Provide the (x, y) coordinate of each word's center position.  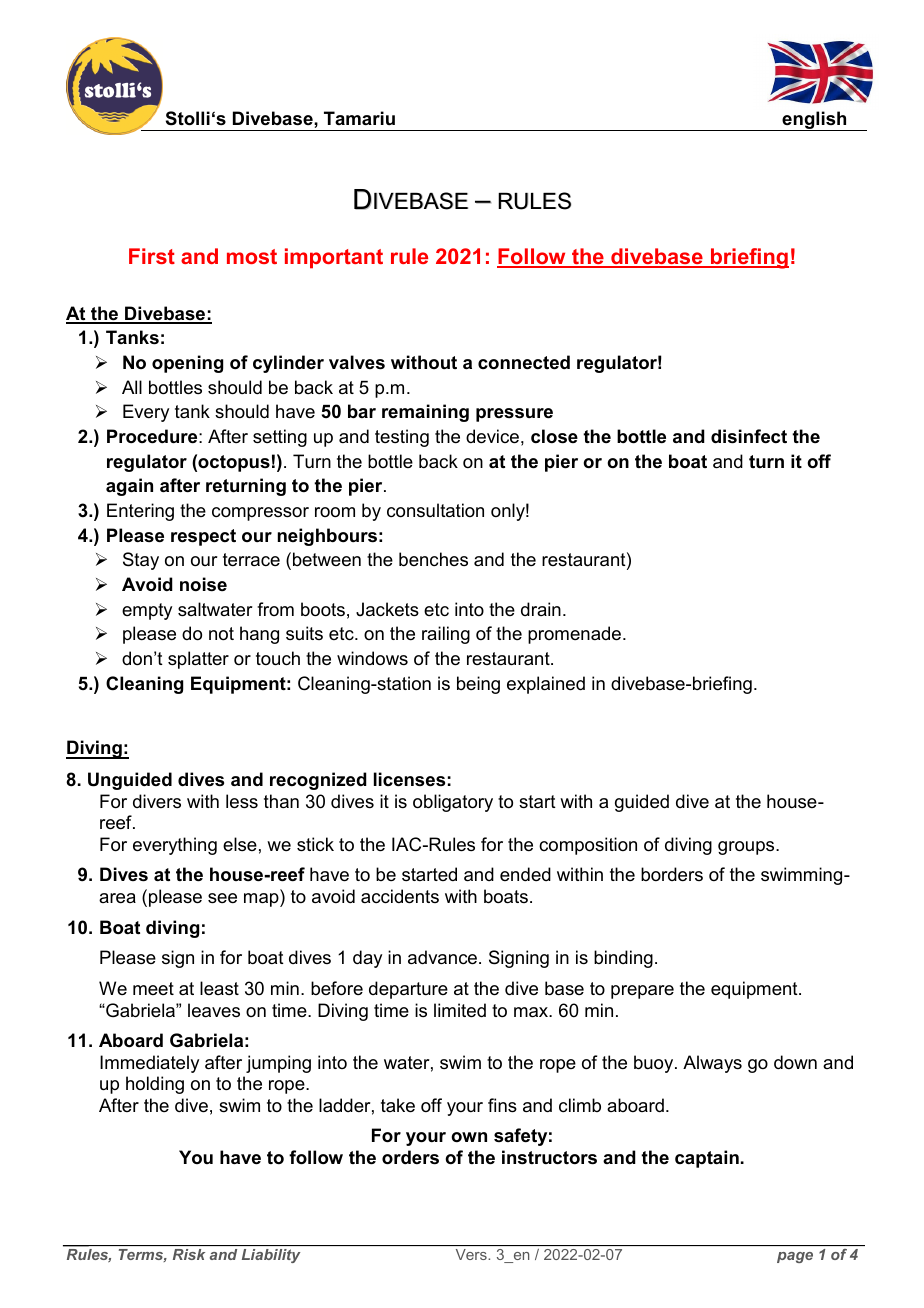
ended (525, 874)
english (814, 121)
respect (203, 537)
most (252, 256)
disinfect (749, 436)
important (334, 258)
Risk (189, 1254)
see (222, 898)
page (795, 1257)
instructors (549, 1157)
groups (747, 848)
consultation (435, 510)
